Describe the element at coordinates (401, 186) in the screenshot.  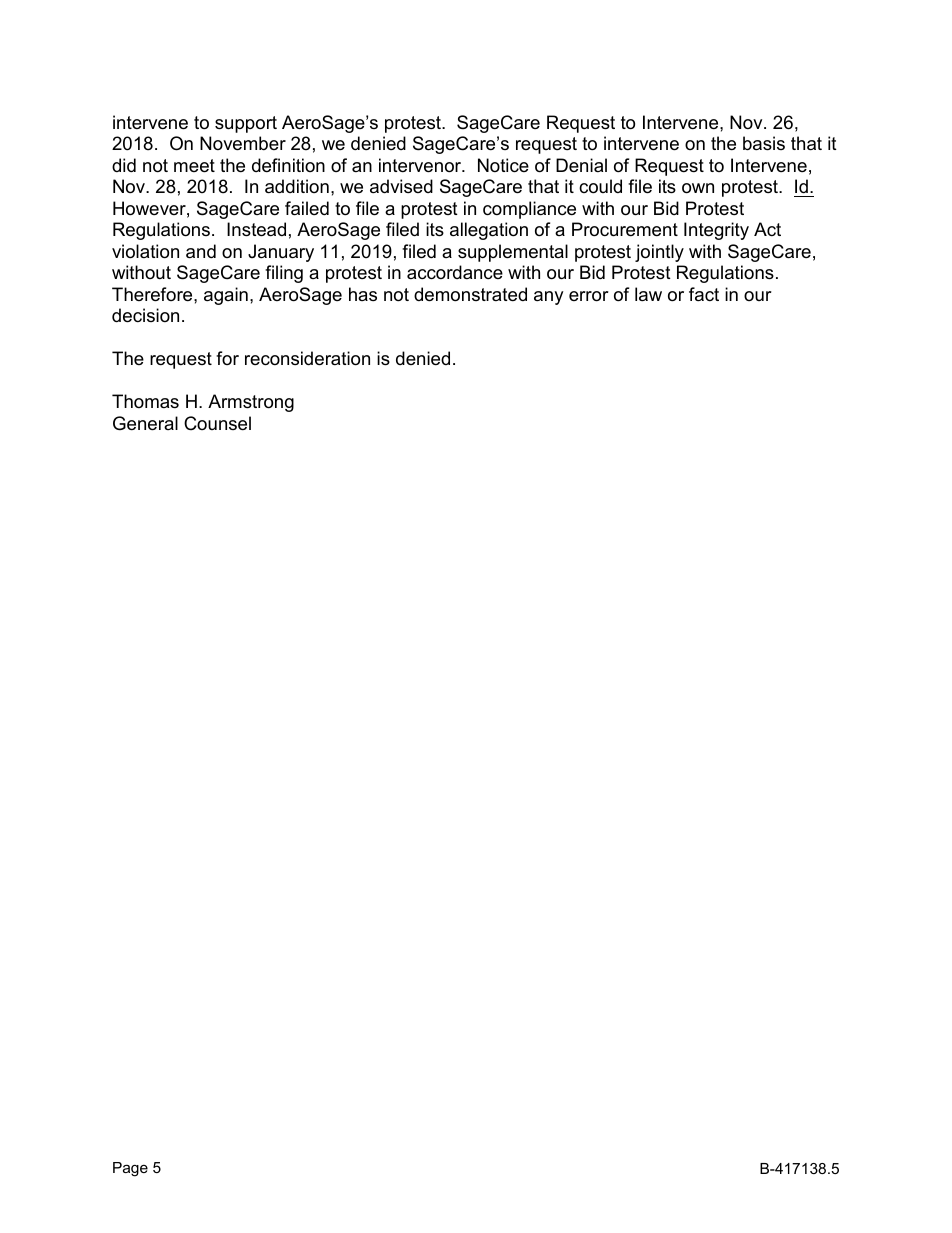
I see `advised` at that location.
